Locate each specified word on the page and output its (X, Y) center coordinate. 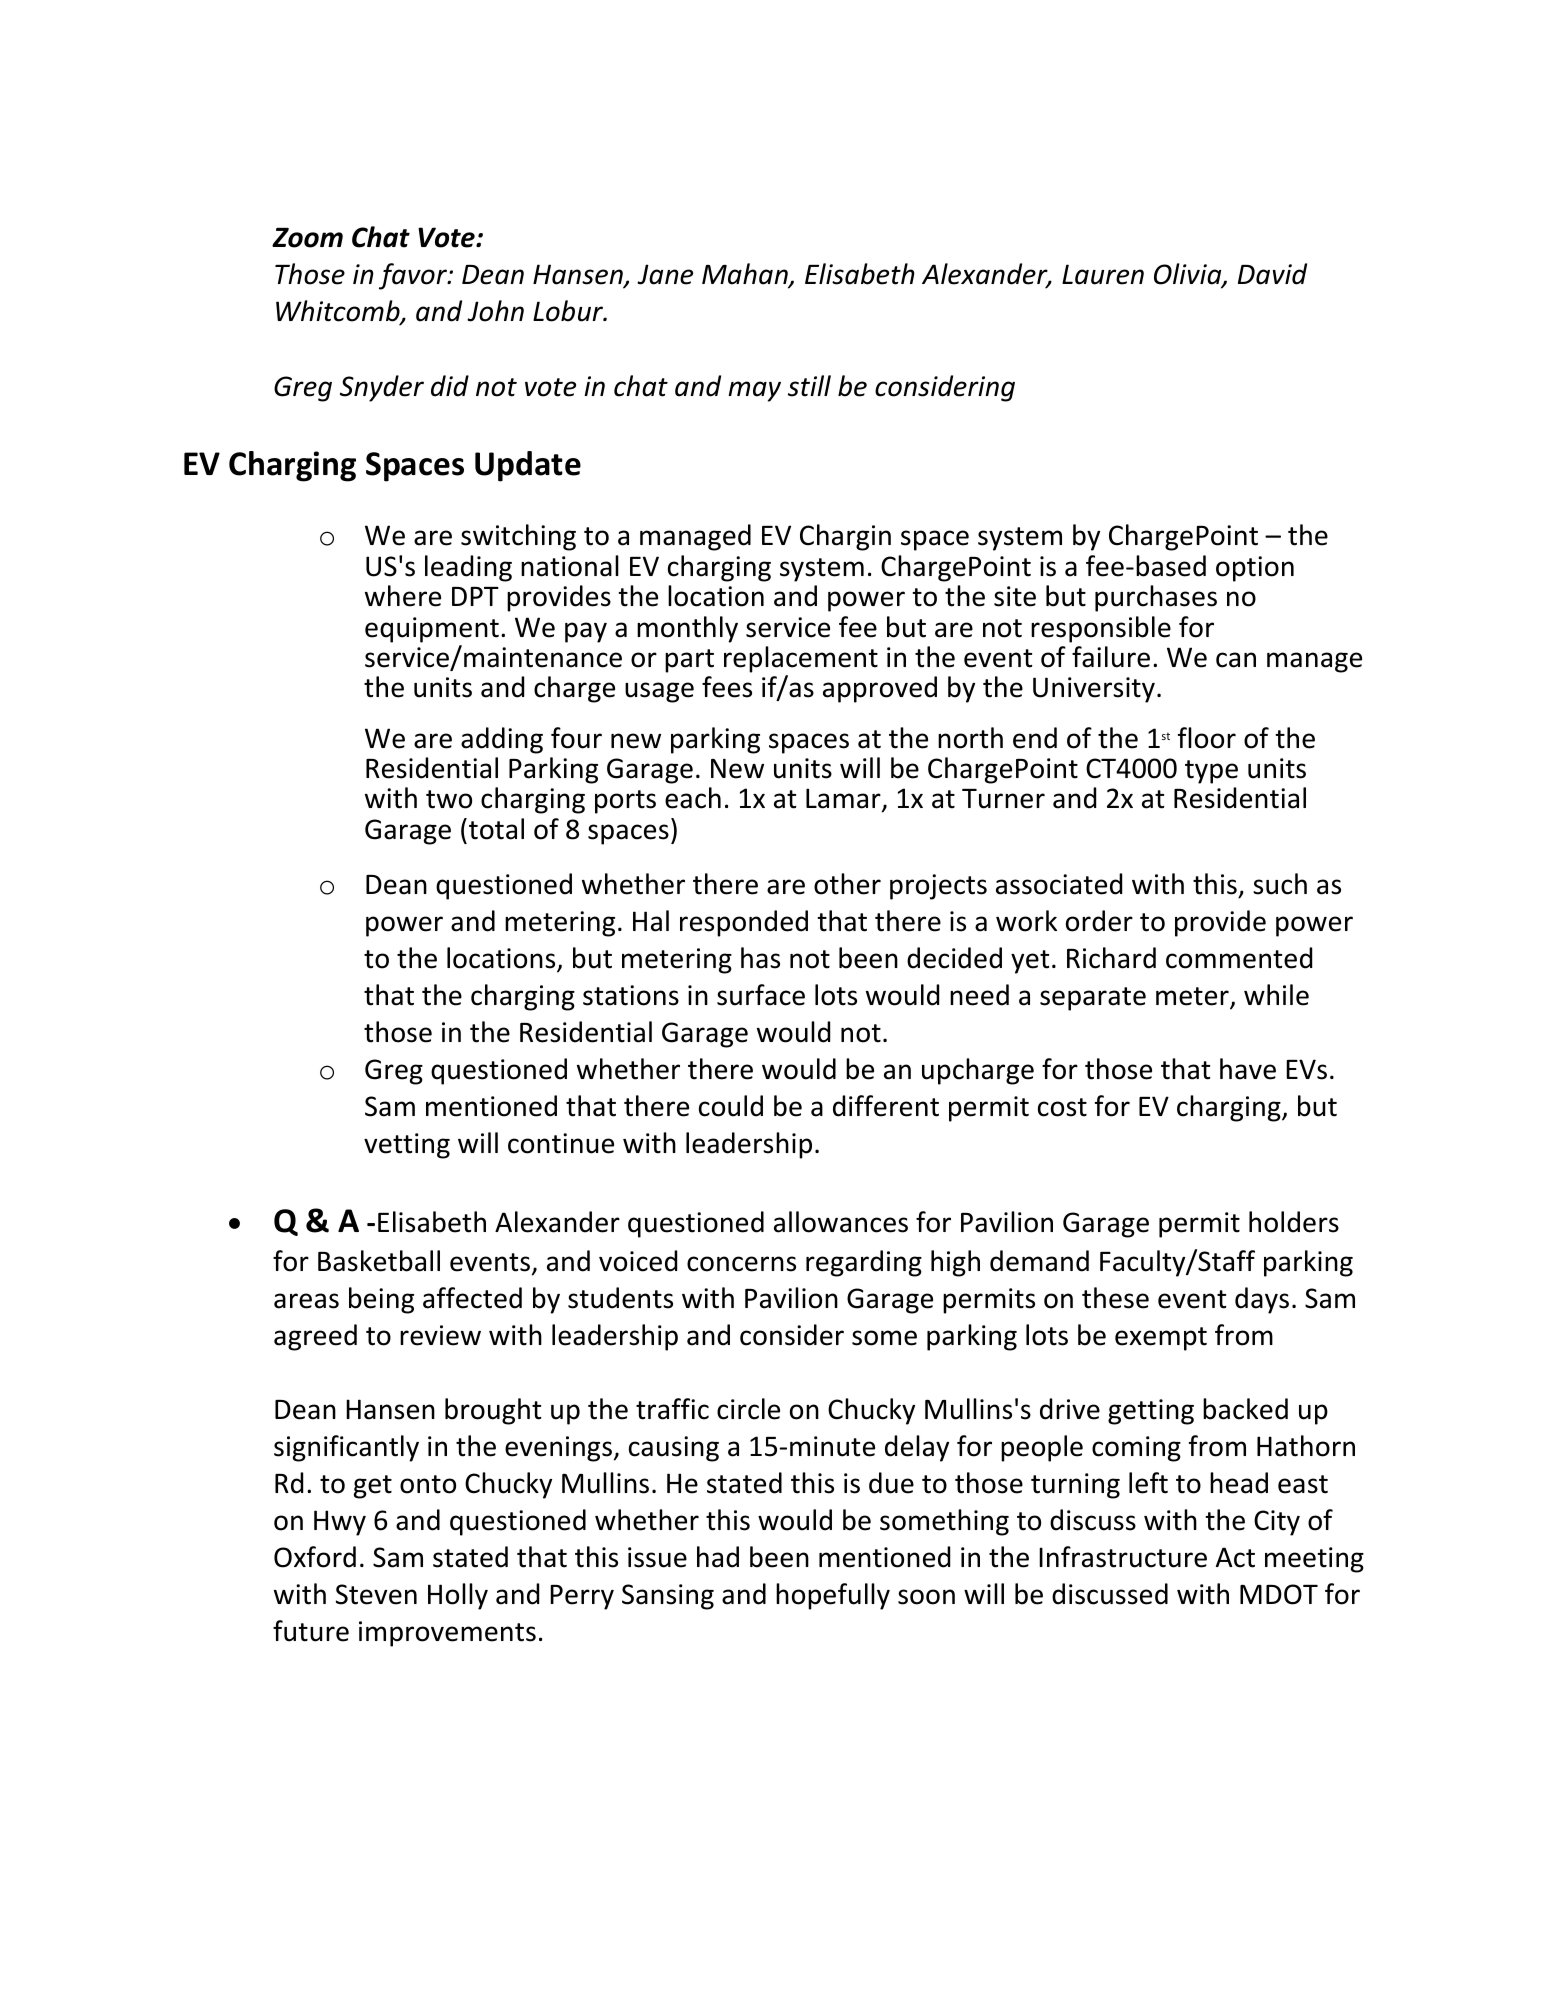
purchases (1156, 598)
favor (414, 276)
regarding (864, 1263)
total (496, 829)
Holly (458, 1596)
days (1262, 1300)
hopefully (833, 1596)
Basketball (379, 1261)
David (1272, 274)
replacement (801, 659)
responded (744, 923)
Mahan (746, 275)
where (403, 596)
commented (1239, 958)
